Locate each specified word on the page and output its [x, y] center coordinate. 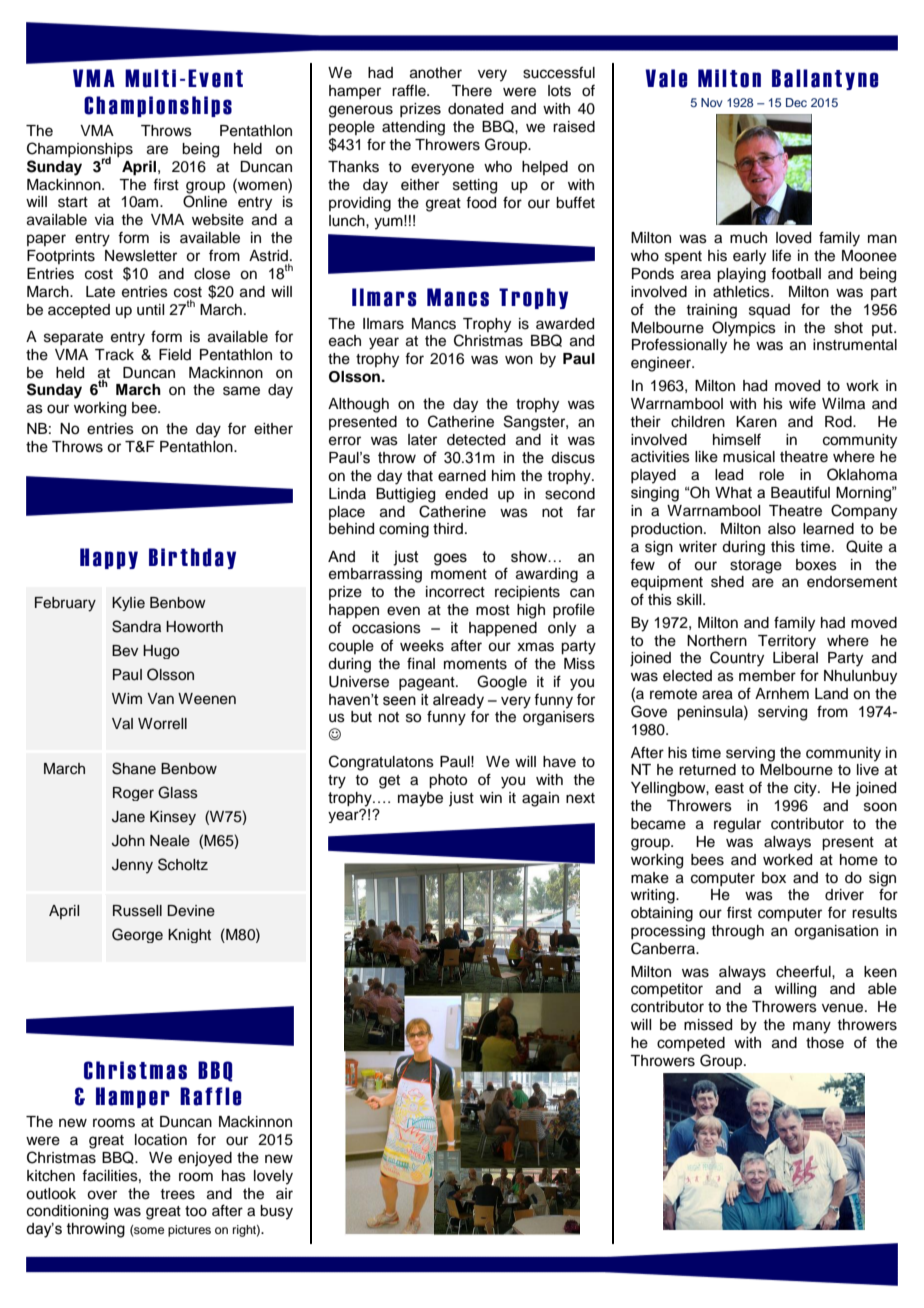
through [737, 932]
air [284, 1193]
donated [475, 109]
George [137, 935]
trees [177, 1194]
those [825, 1043]
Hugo [161, 652]
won [519, 360]
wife [802, 403]
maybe [420, 799]
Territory [787, 642]
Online [205, 201]
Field [175, 355]
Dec [796, 102]
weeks [422, 646]
